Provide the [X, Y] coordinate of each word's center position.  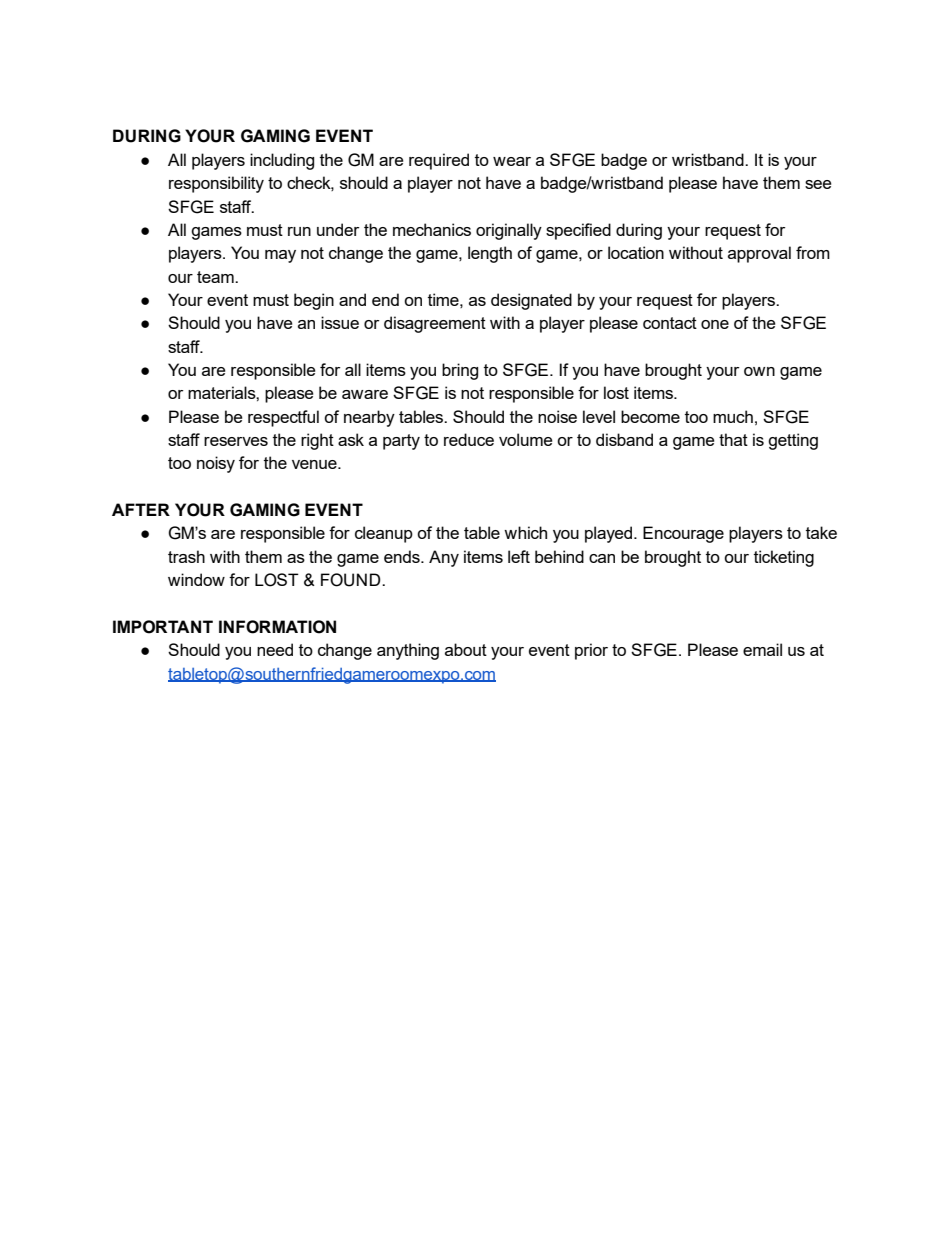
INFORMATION [277, 627]
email [762, 649]
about [466, 649]
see [818, 184]
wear [512, 161]
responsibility [216, 184]
